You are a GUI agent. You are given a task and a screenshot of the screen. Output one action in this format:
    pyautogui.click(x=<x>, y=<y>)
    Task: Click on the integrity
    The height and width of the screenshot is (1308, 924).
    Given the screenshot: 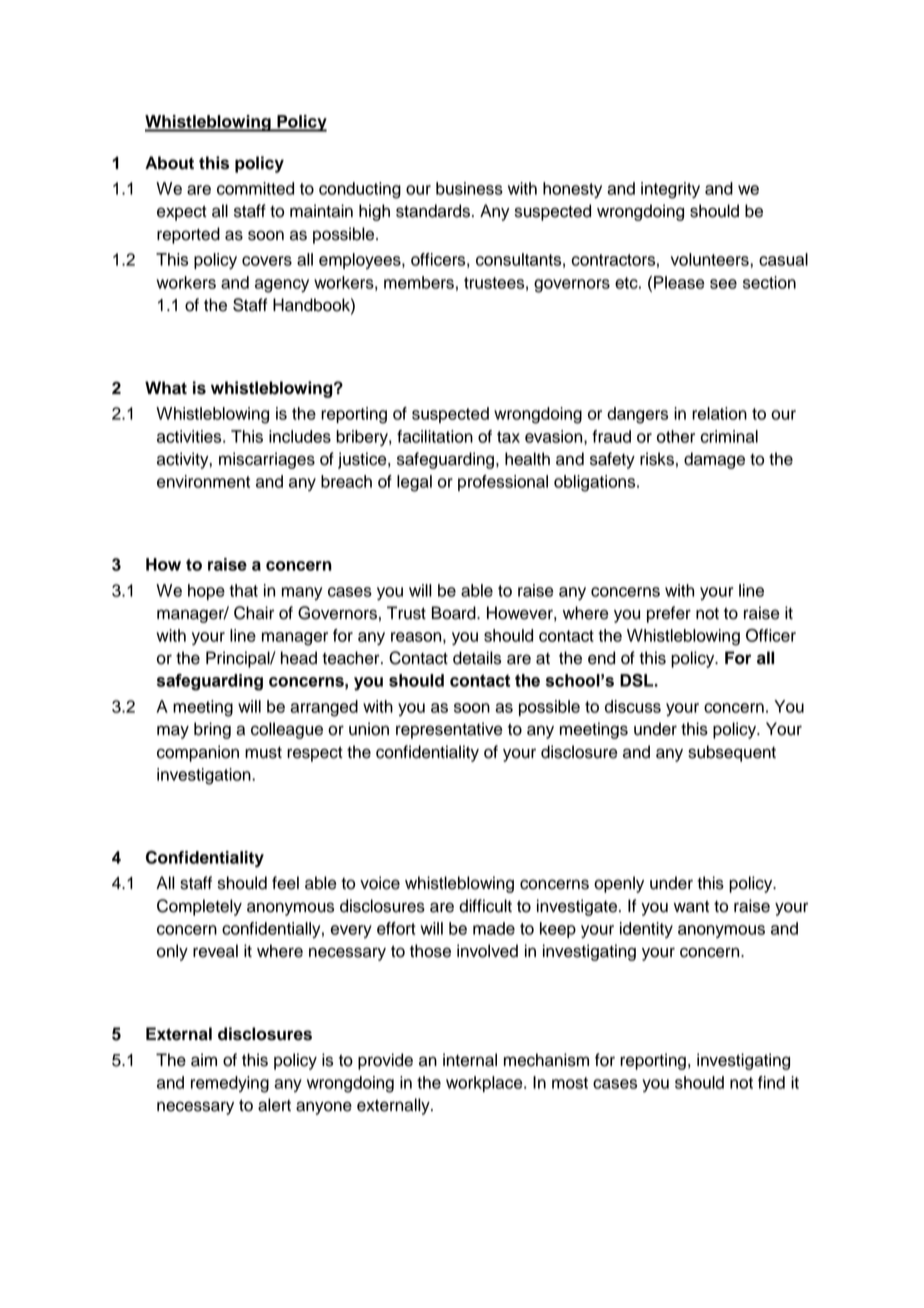 What is the action you would take?
    pyautogui.click(x=670, y=190)
